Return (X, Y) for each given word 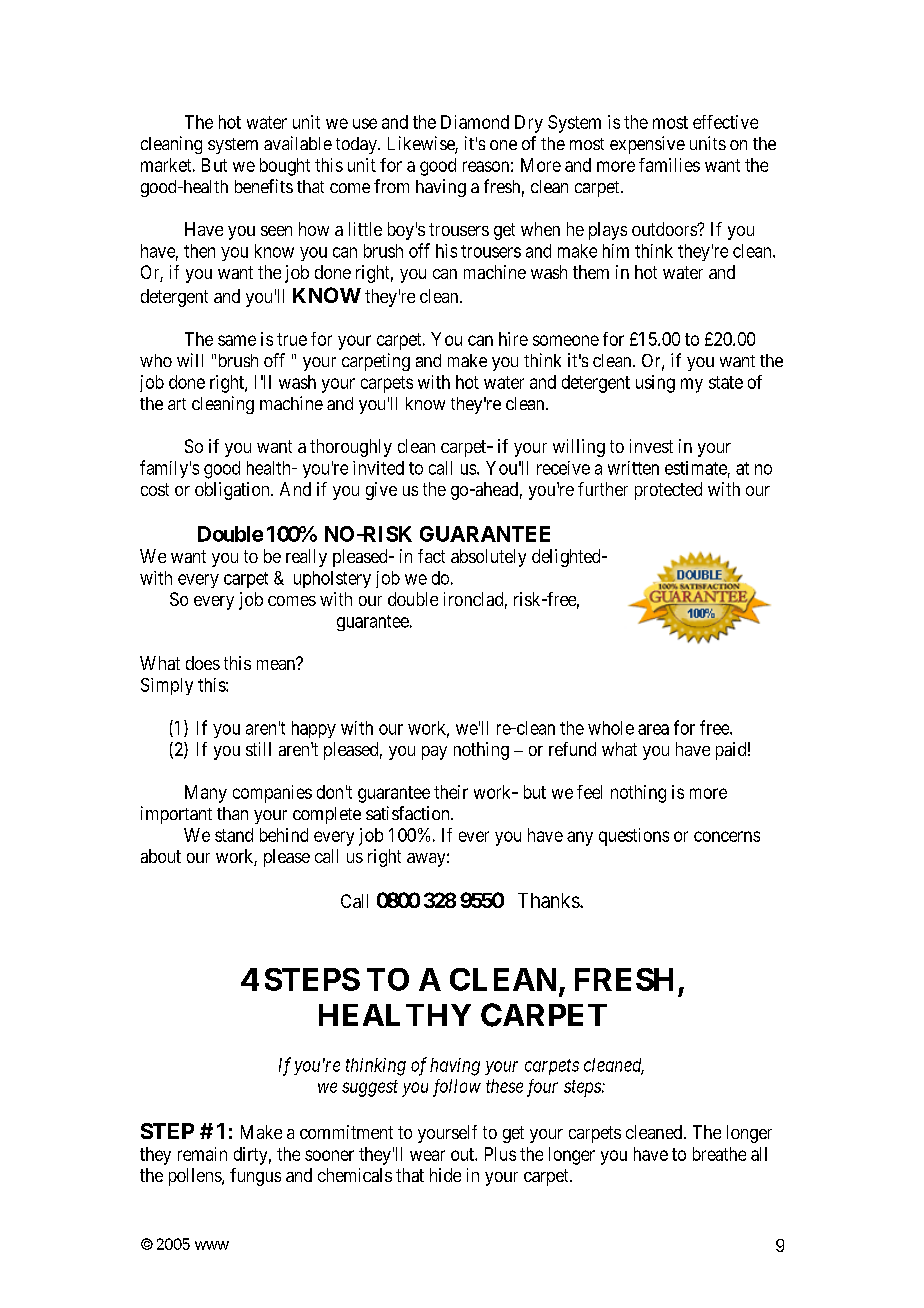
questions (634, 837)
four (542, 1088)
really (306, 558)
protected (668, 491)
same (237, 340)
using (655, 384)
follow (457, 1088)
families (669, 165)
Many (206, 794)
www (212, 1245)
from (391, 186)
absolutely (488, 558)
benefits (264, 186)
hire (513, 339)
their (451, 792)
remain (202, 1154)
